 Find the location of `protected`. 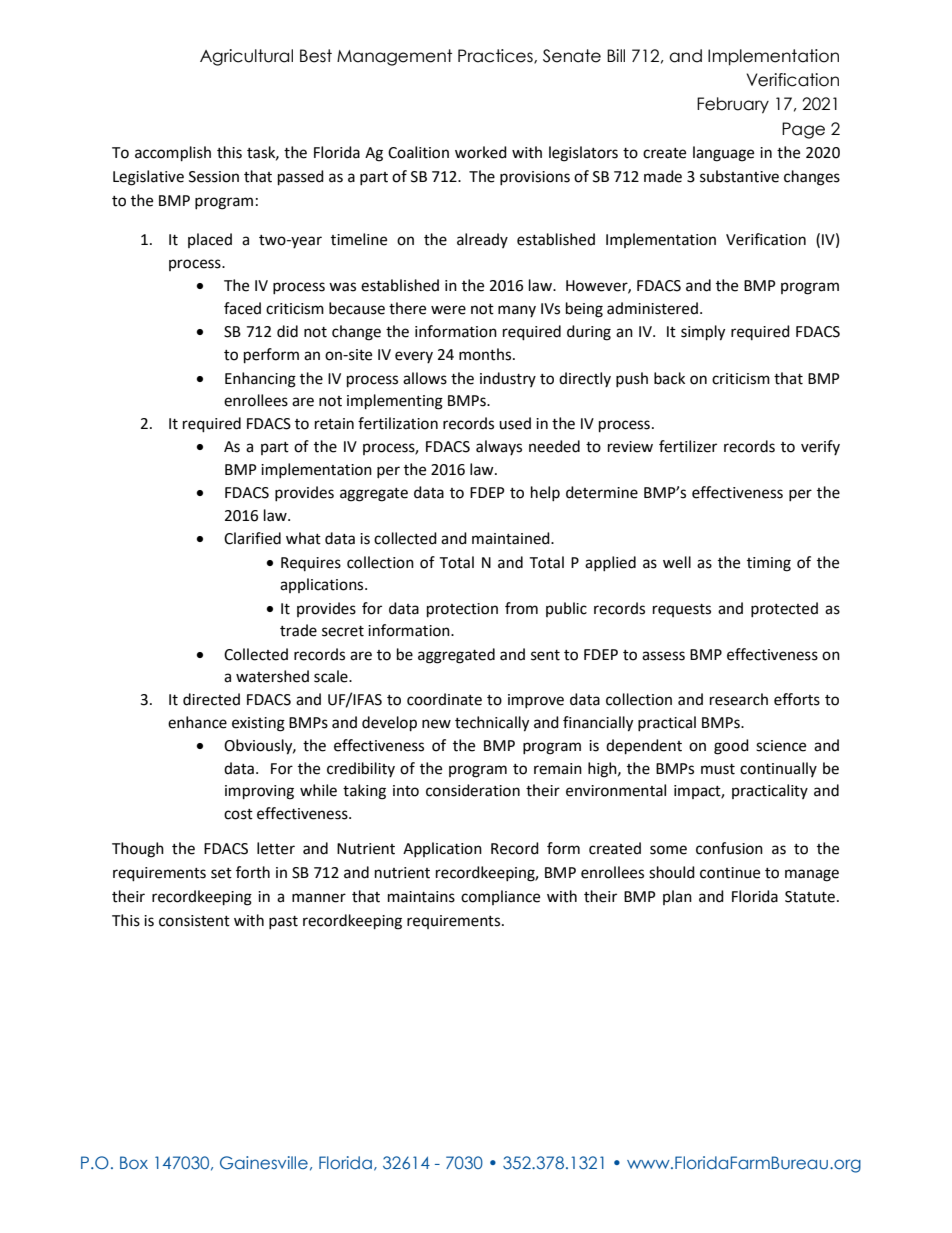

protected is located at coordinates (784, 609).
